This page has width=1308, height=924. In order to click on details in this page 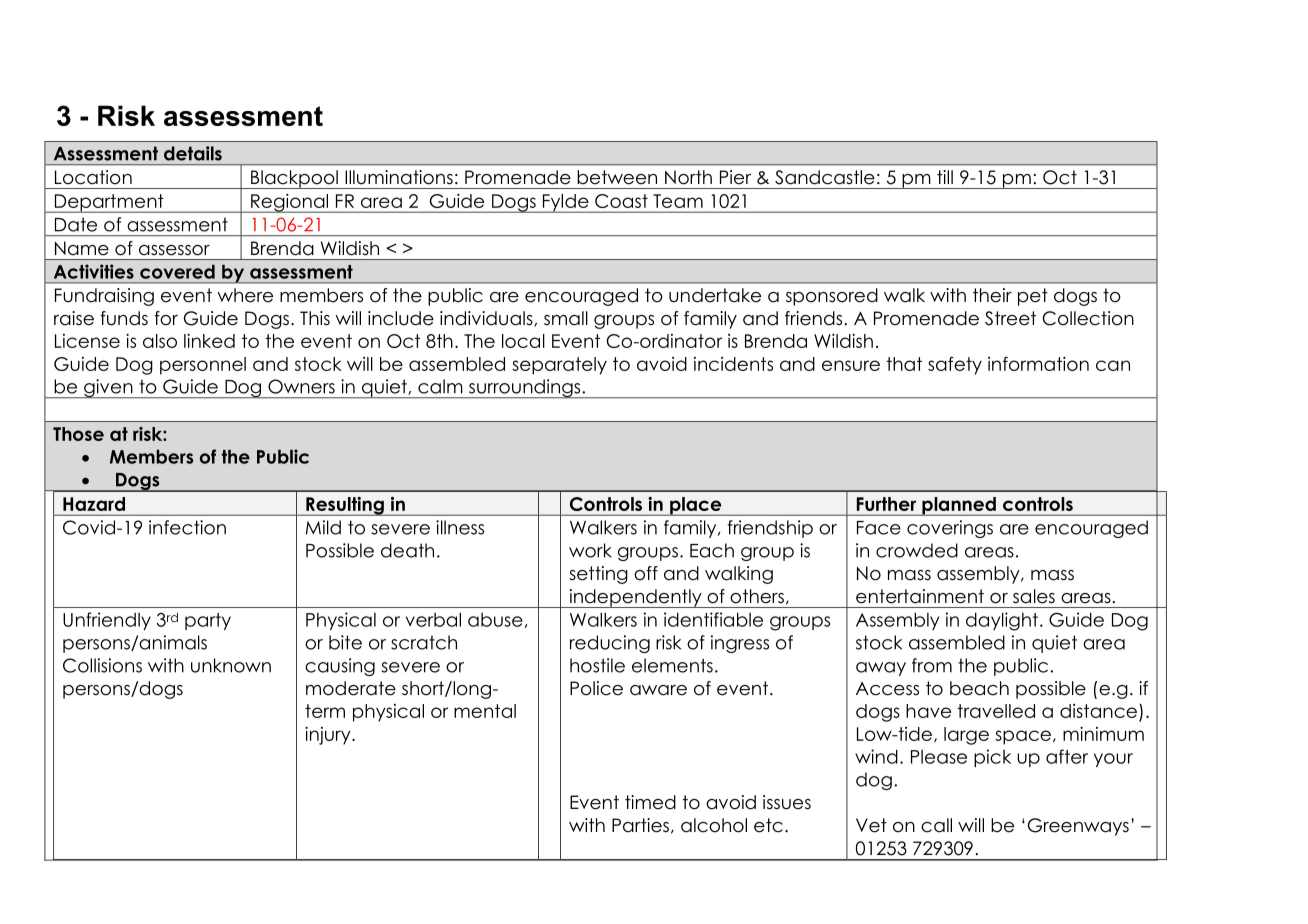, I will do `click(193, 153)`.
